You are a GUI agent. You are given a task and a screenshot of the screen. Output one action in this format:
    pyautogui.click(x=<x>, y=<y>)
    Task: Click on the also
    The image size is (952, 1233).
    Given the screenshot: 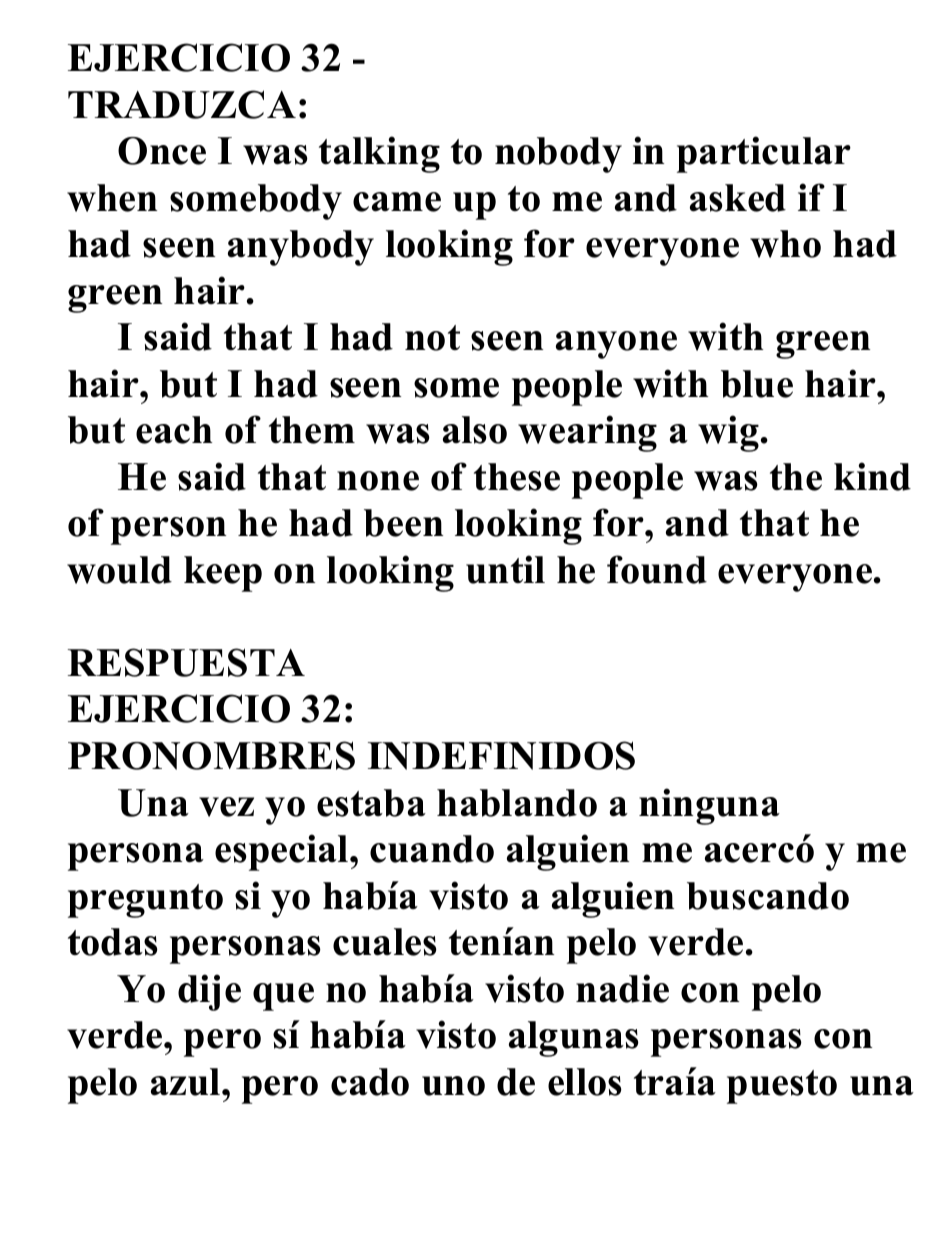 What is the action you would take?
    pyautogui.click(x=475, y=430)
